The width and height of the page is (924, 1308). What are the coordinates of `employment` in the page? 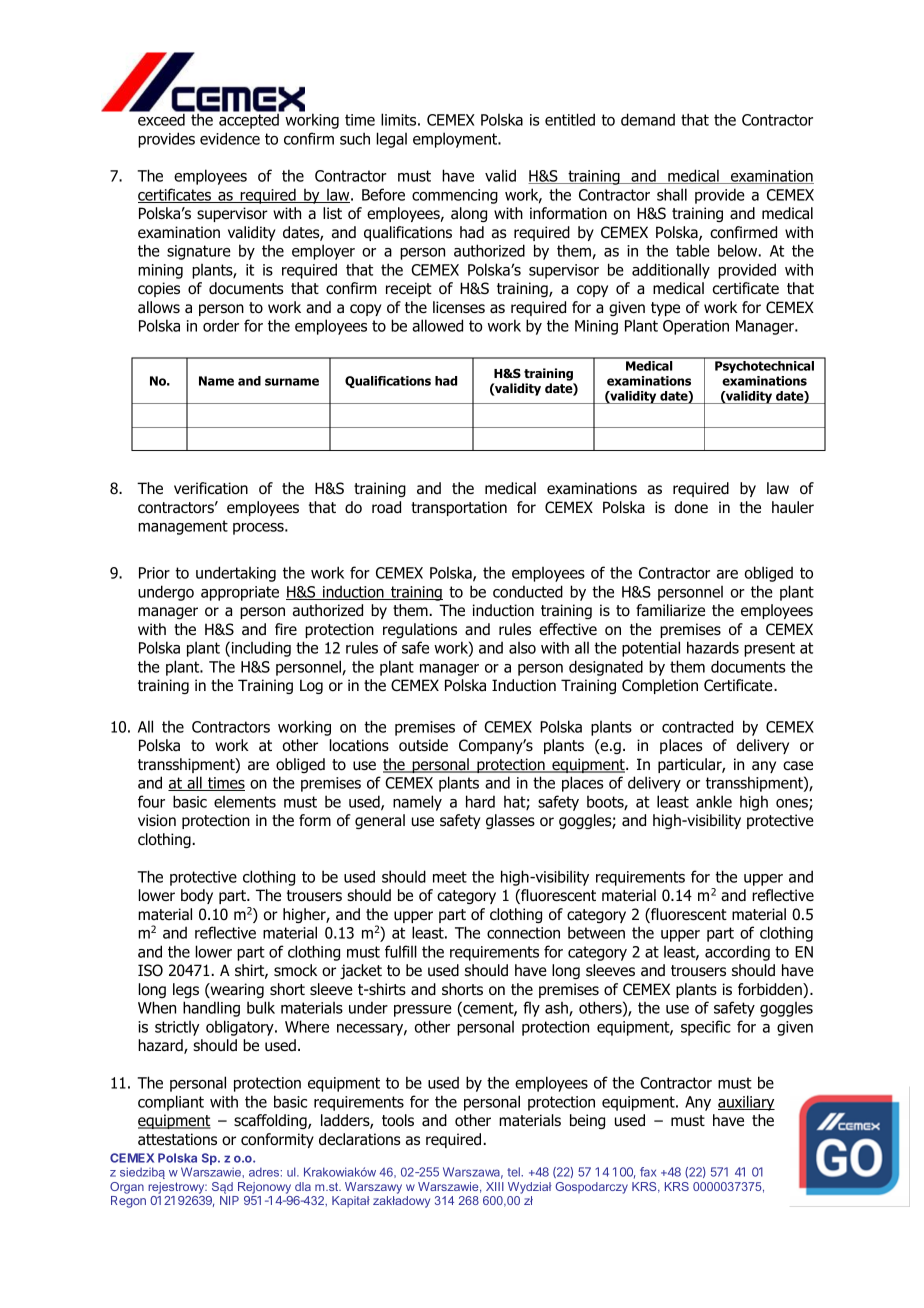 It's located at (456, 140).
